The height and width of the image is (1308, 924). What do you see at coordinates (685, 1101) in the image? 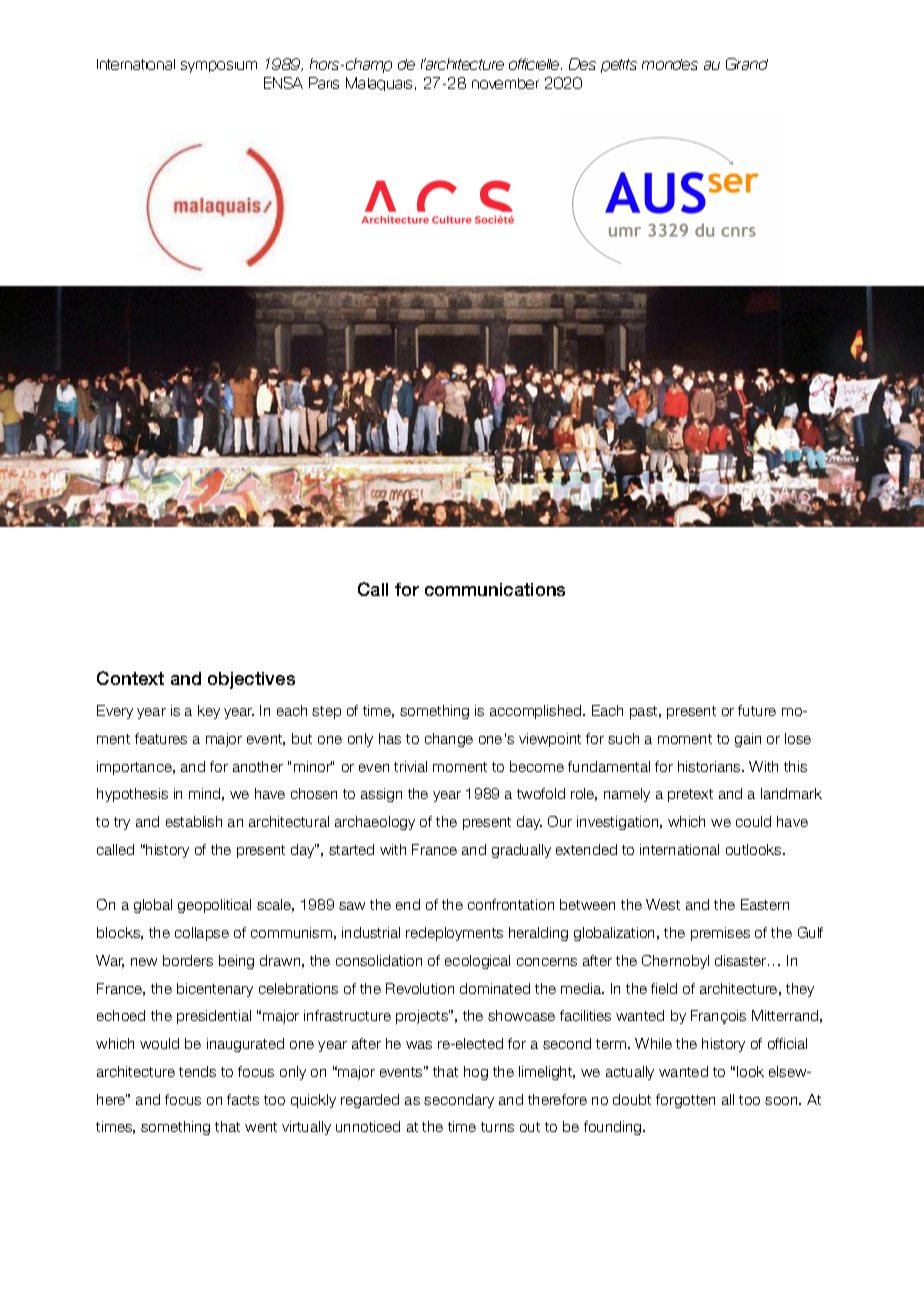
I see `forgotten` at bounding box center [685, 1101].
